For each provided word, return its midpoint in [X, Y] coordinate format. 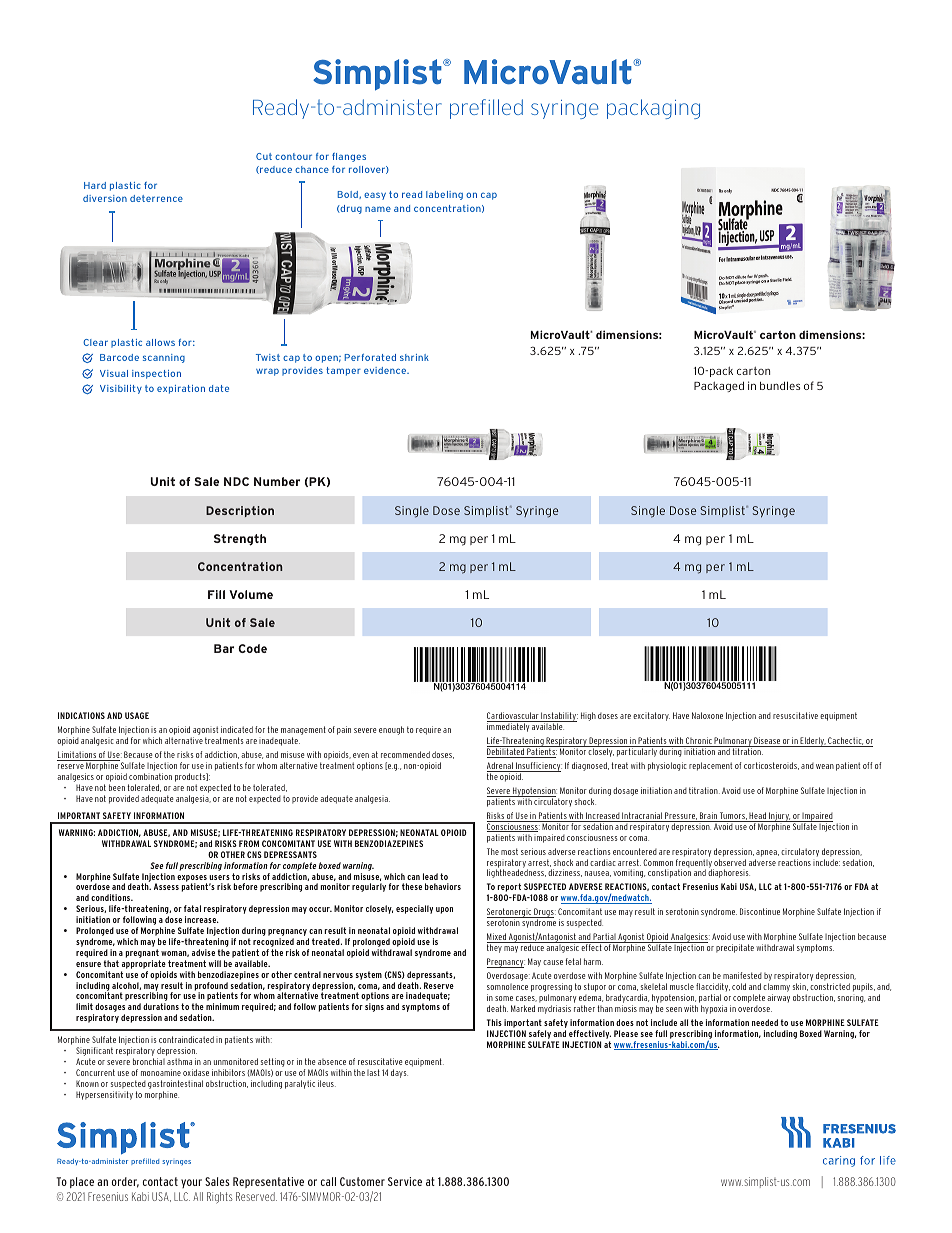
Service [405, 1181]
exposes [192, 879]
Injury [779, 818]
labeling [444, 195]
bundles [780, 385]
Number [277, 481]
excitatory [651, 716]
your [191, 1183]
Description [240, 511]
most [509, 851]
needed [765, 1022]
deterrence [156, 198]
